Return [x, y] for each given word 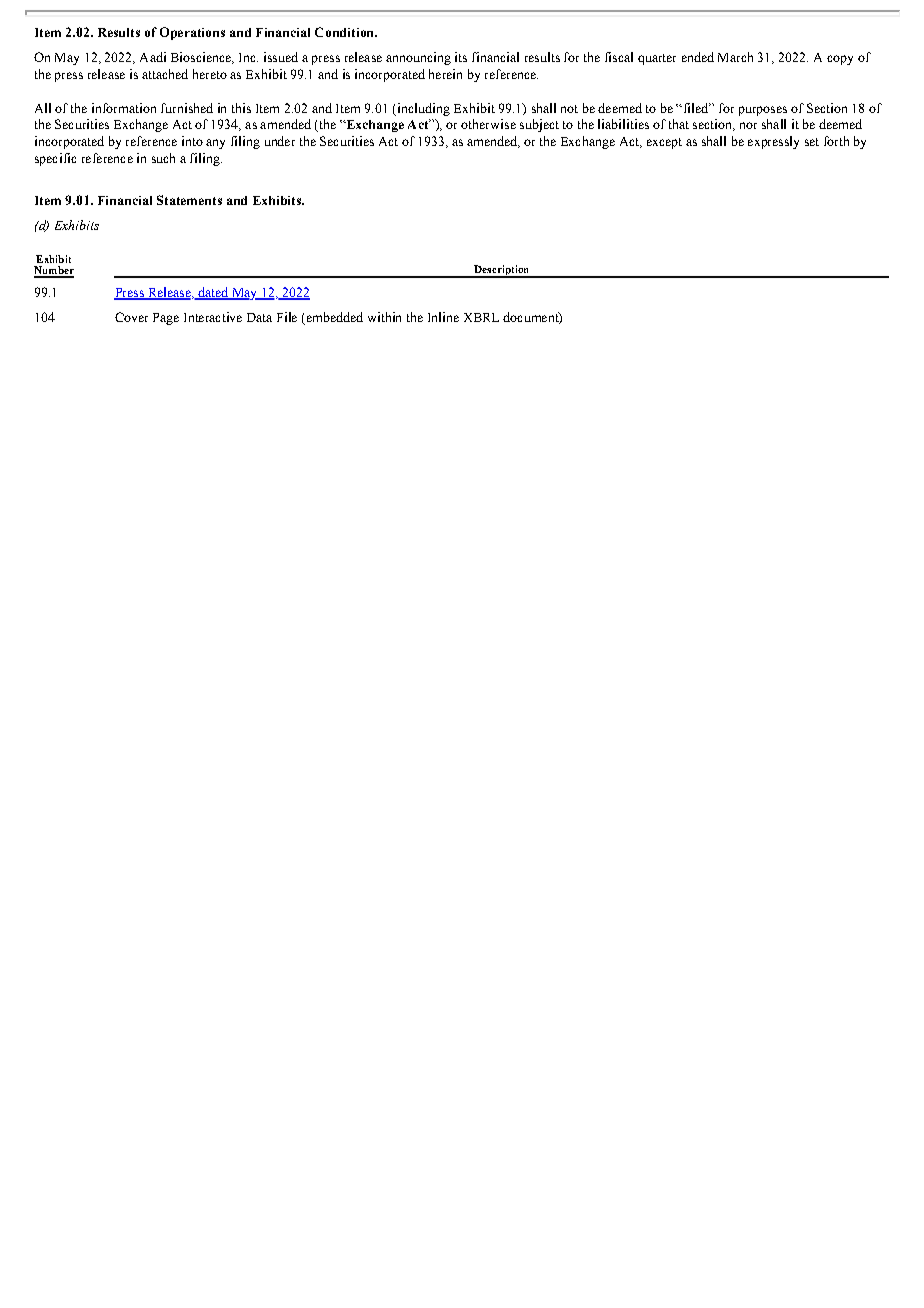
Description [502, 271]
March [735, 57]
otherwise [488, 124]
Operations [192, 33]
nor [748, 125]
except [664, 143]
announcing [418, 58]
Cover [131, 317]
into [192, 141]
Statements [189, 200]
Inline [443, 317]
